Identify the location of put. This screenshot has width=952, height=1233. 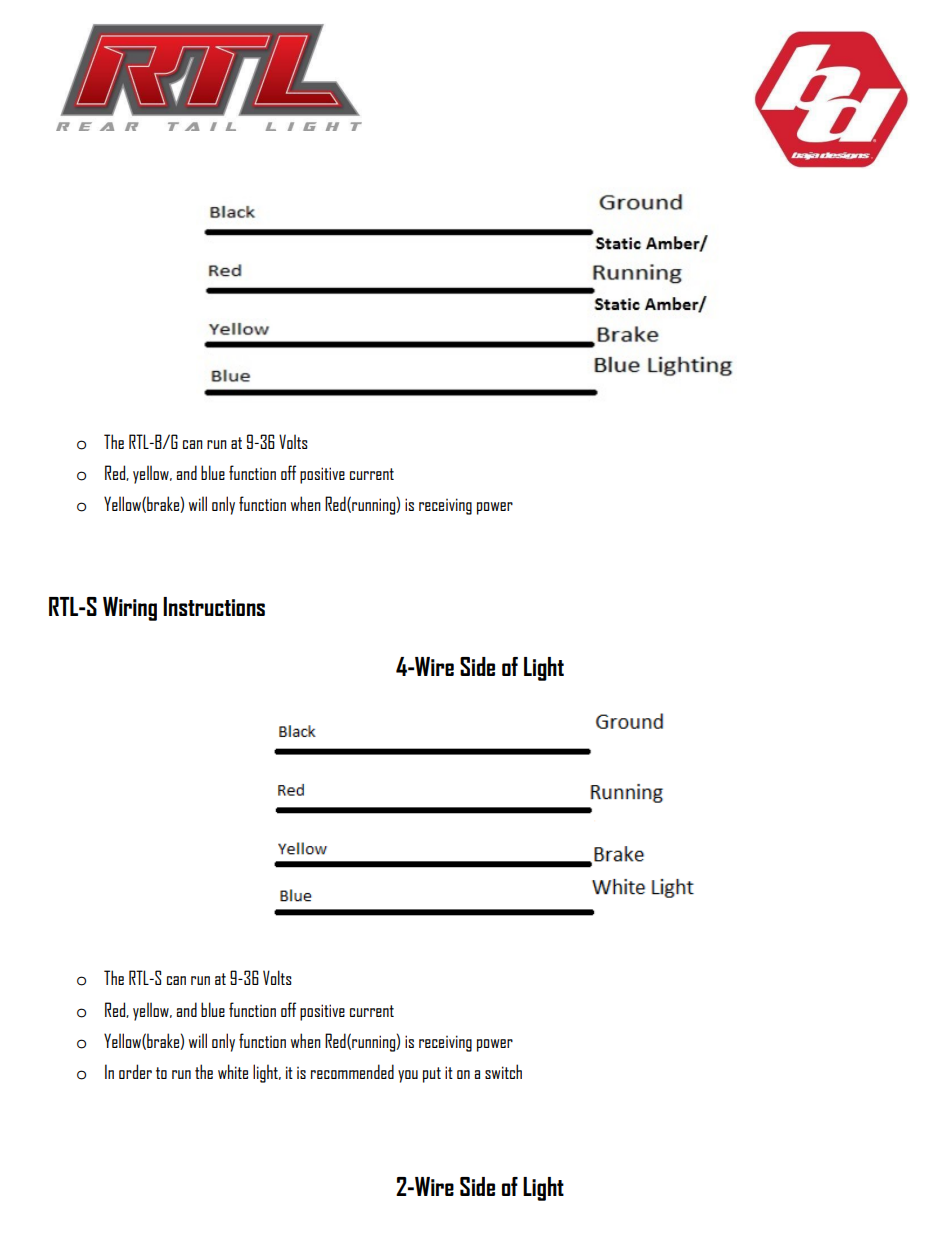
(432, 1075).
